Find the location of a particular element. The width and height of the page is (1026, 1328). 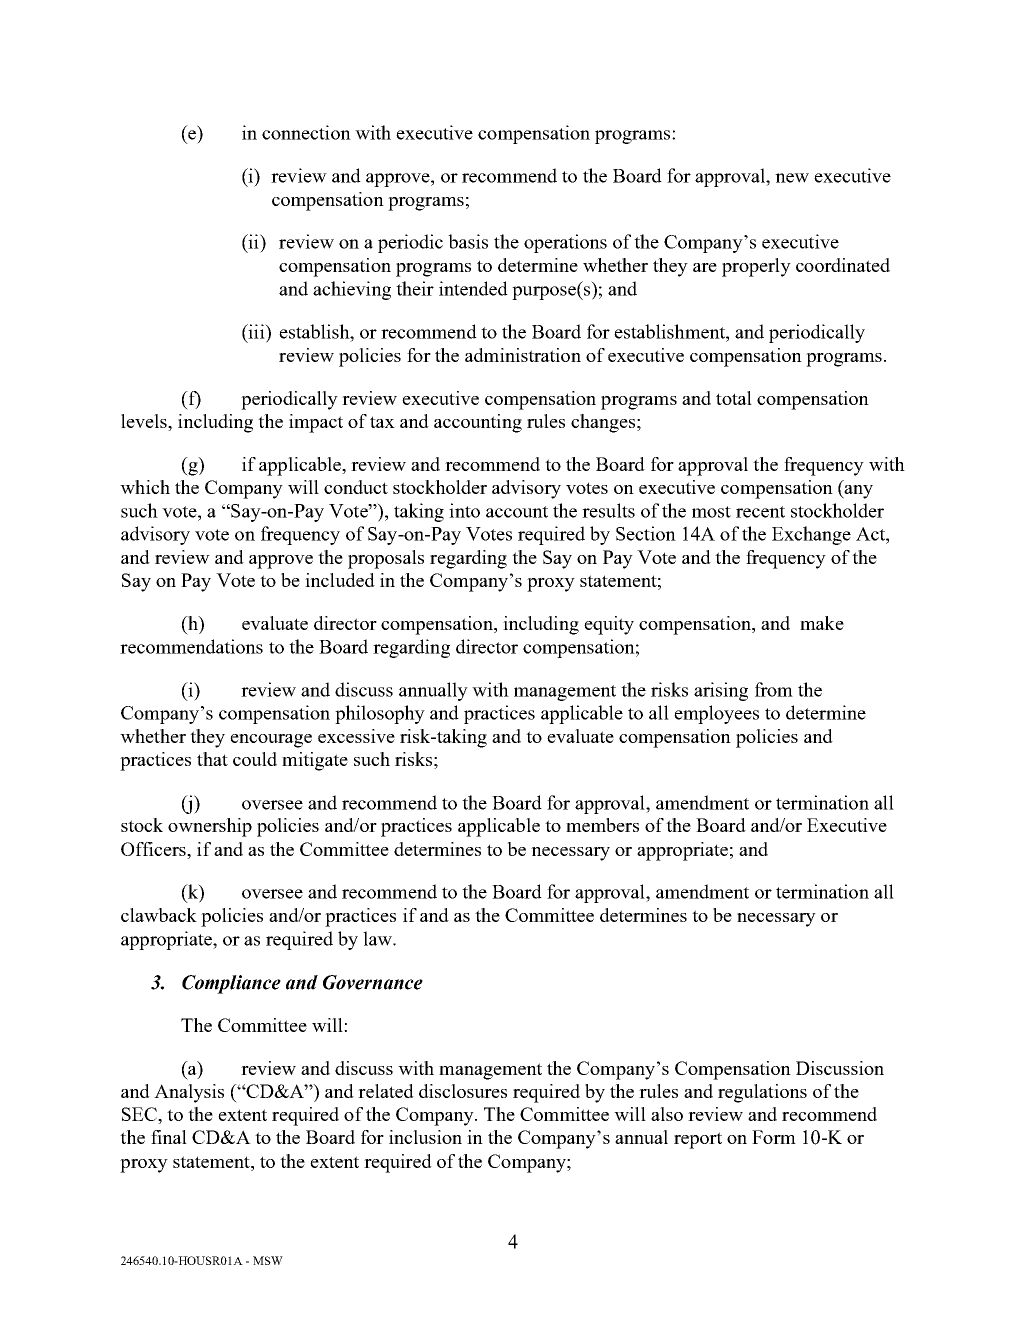

inclusion is located at coordinates (425, 1137).
